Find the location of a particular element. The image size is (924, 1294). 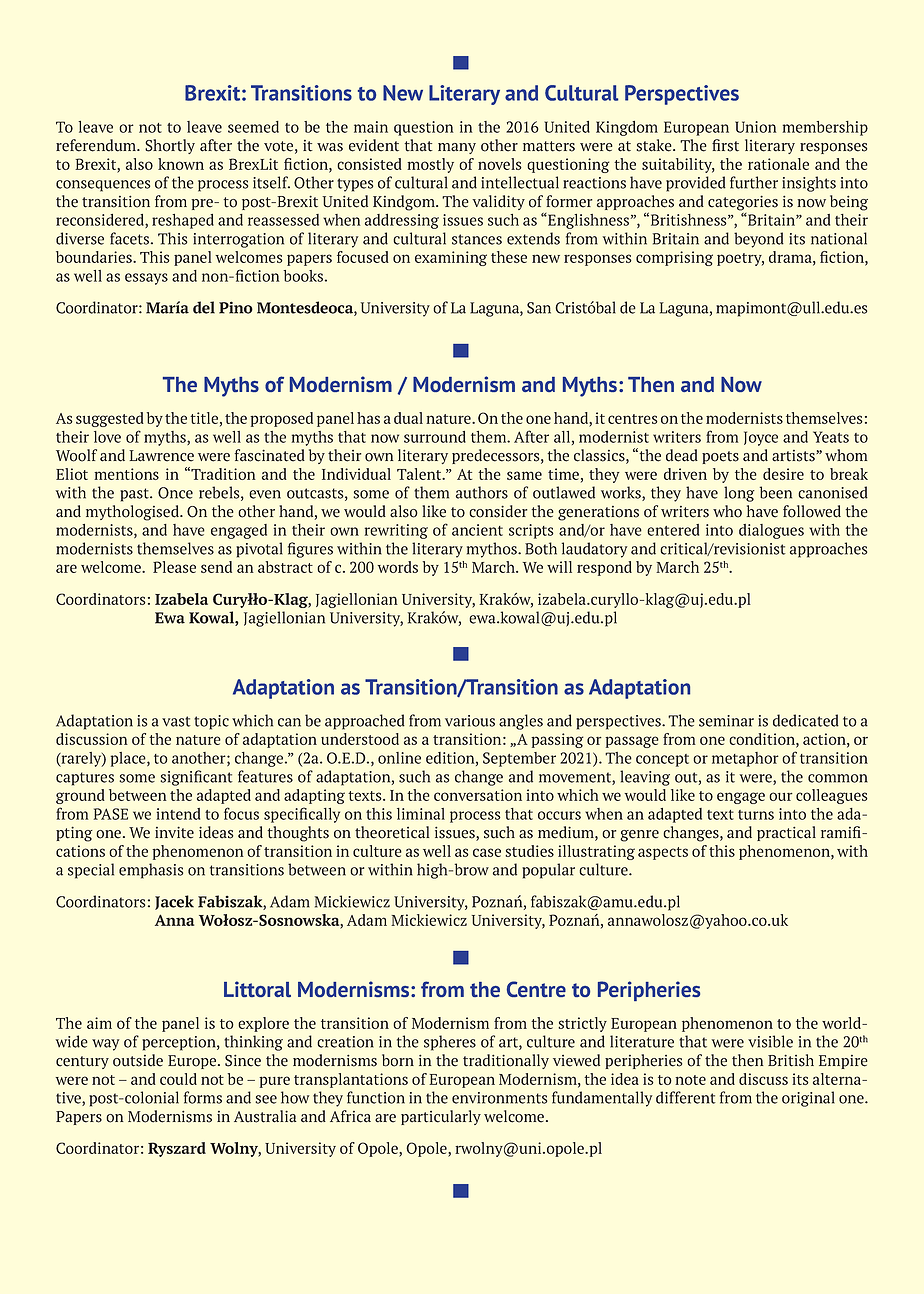

environments is located at coordinates (499, 1098).
